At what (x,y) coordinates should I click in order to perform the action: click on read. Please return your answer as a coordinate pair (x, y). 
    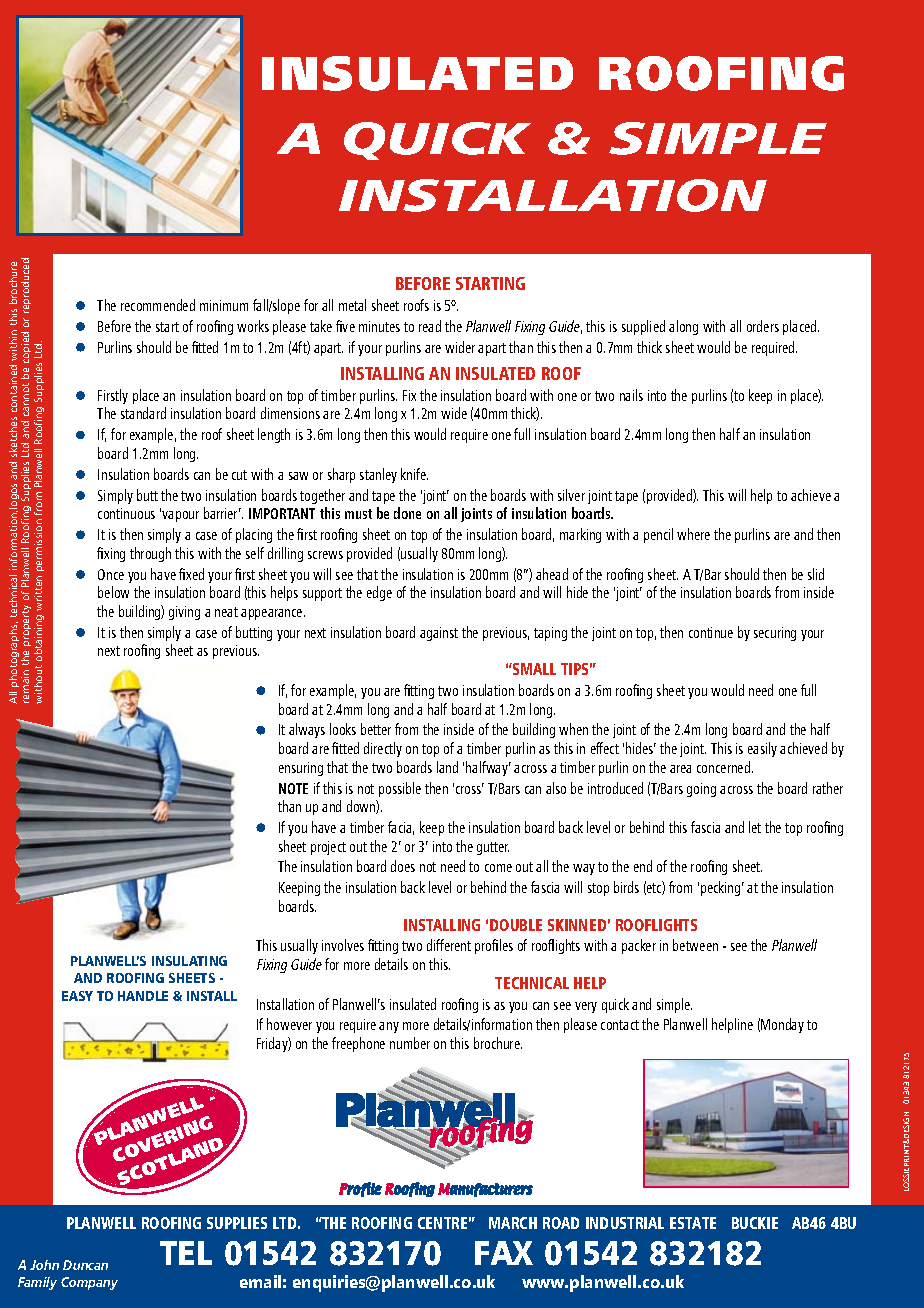
    Looking at the image, I should click on (430, 326).
